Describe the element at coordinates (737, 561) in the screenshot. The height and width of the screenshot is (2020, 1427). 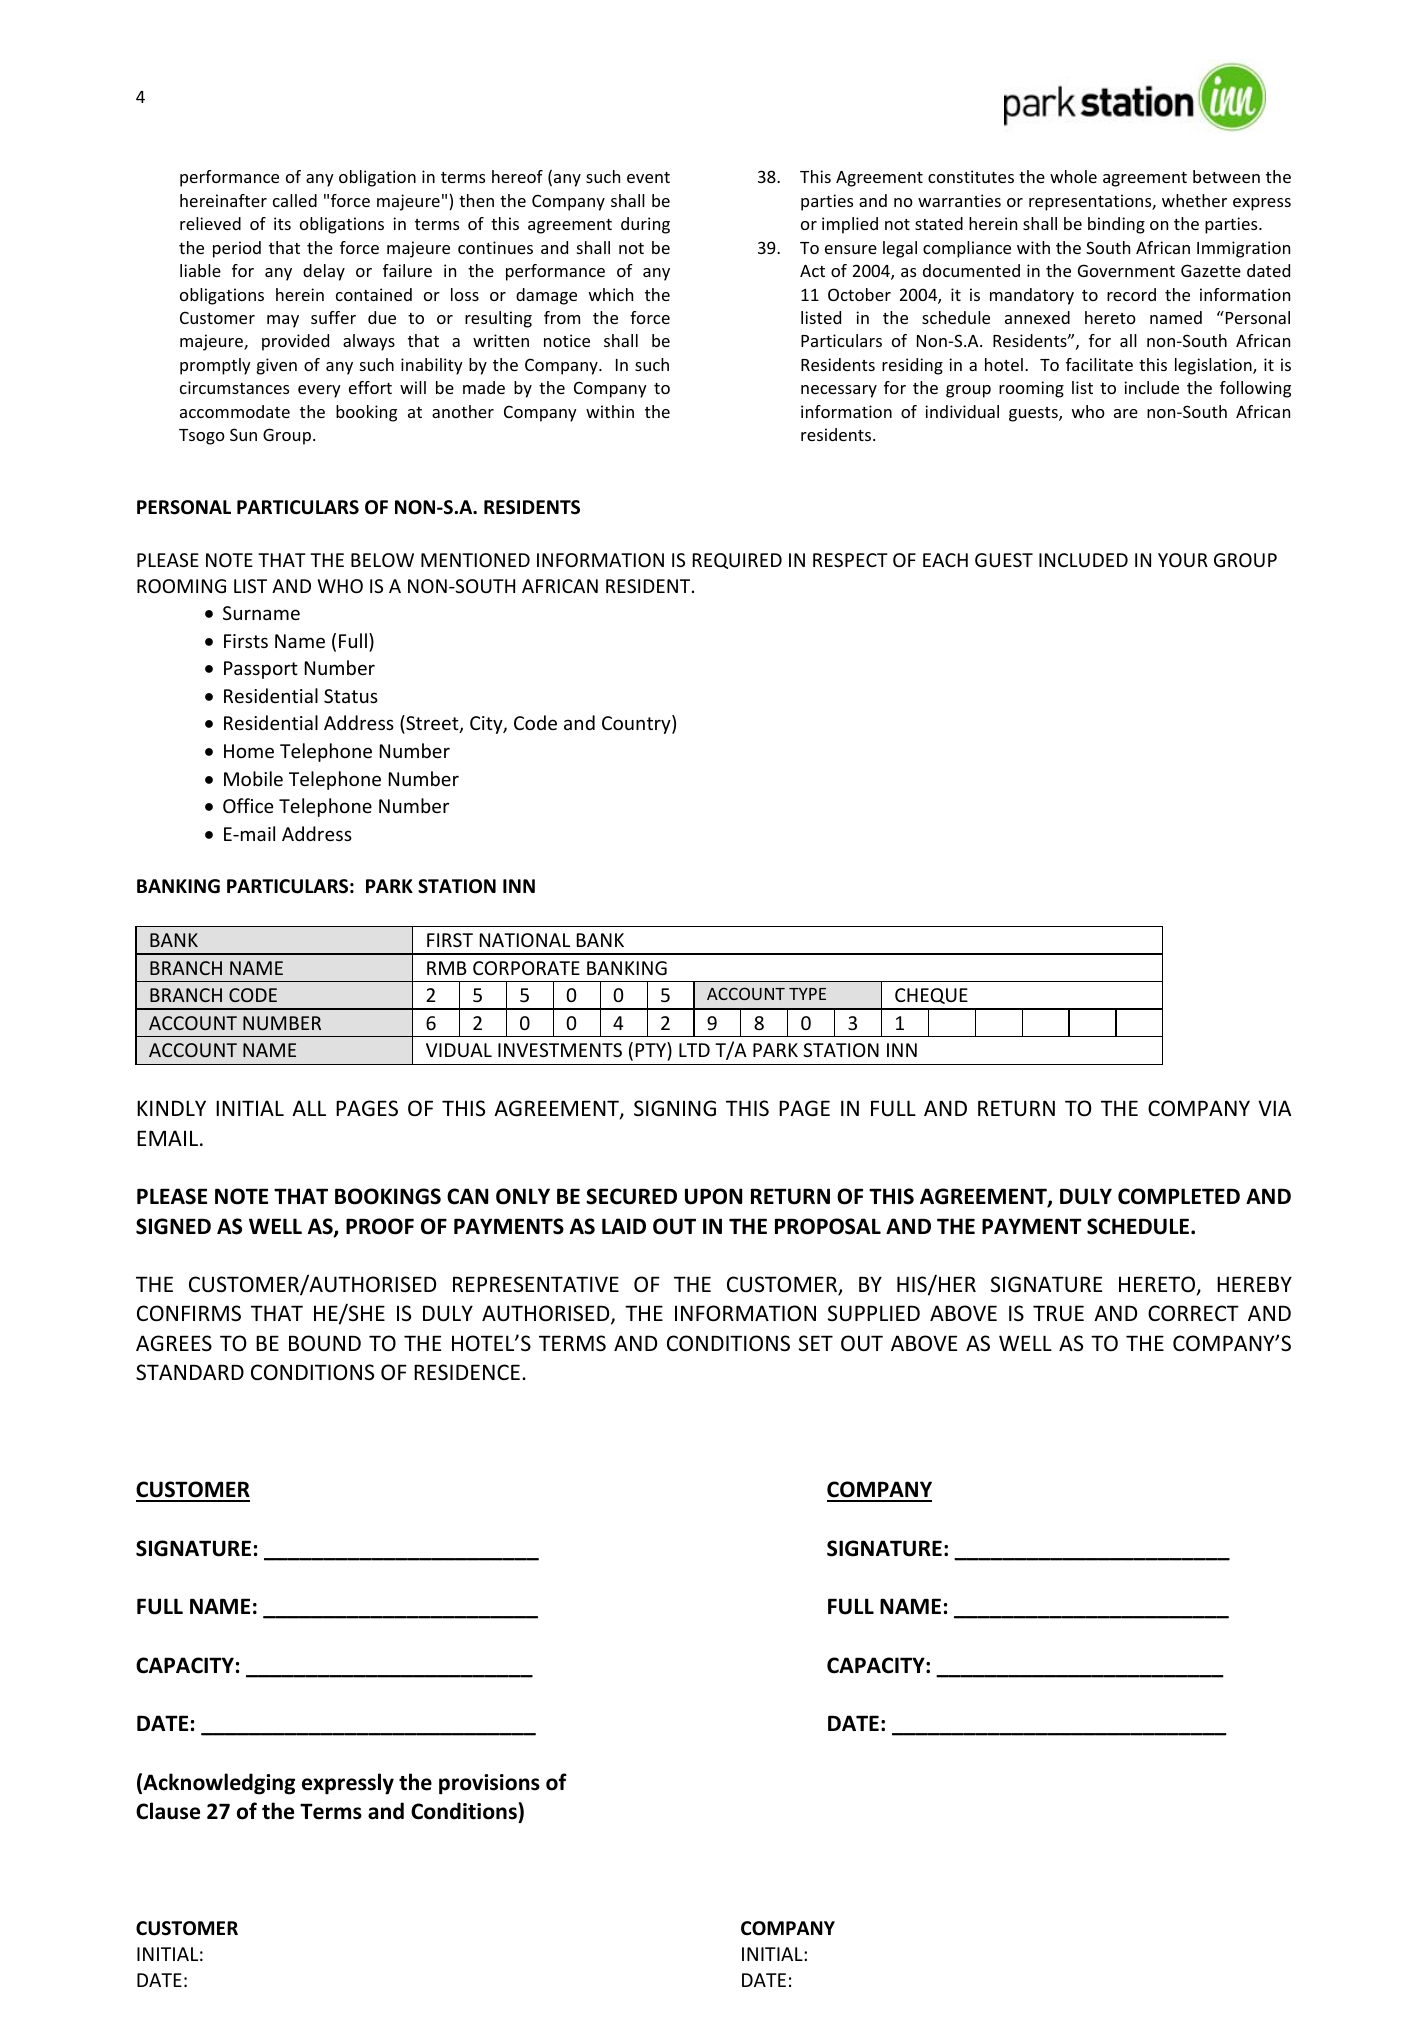
I see `REQUIRED` at that location.
